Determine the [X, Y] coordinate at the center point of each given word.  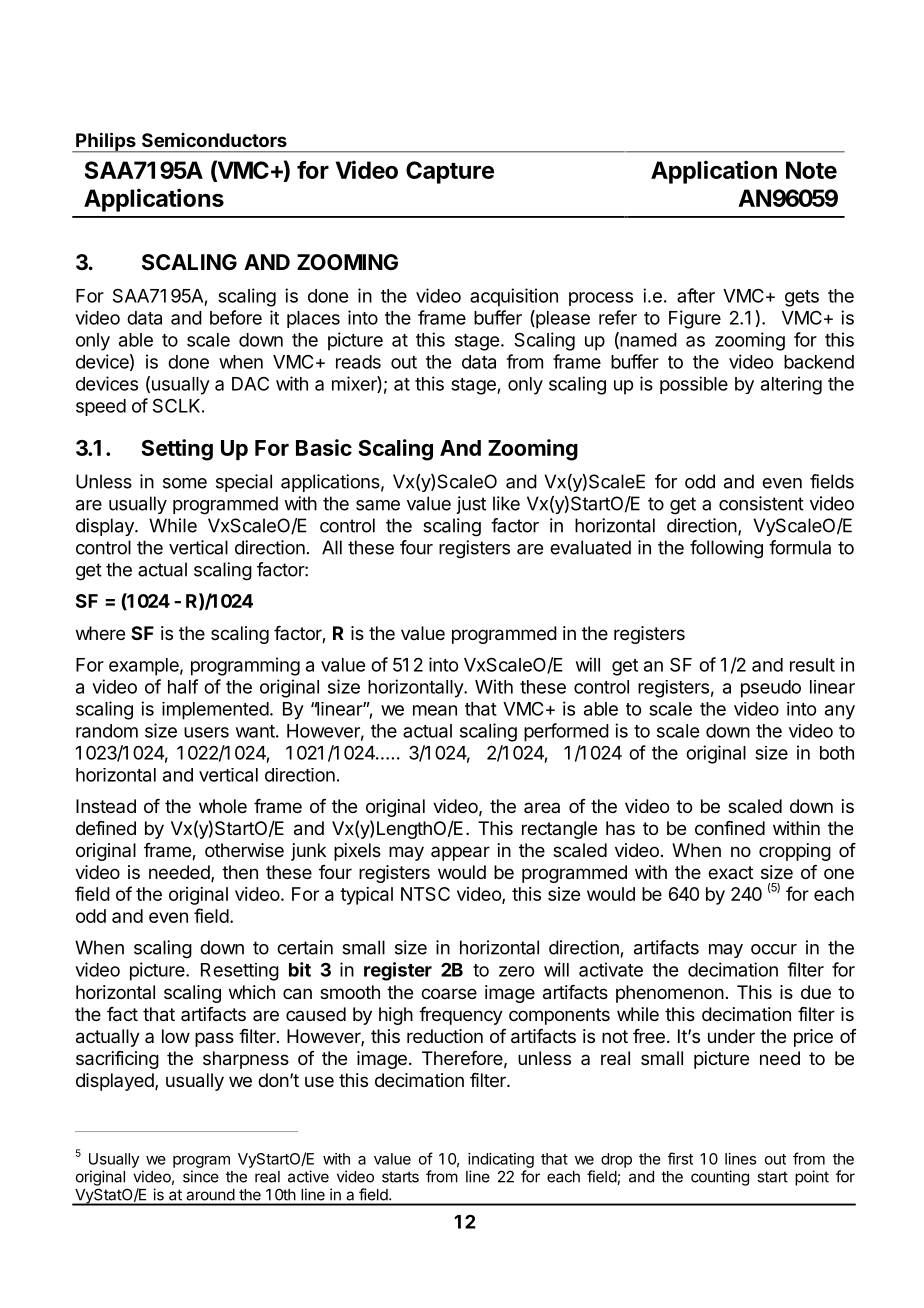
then [240, 872]
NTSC [425, 894]
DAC [250, 383]
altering [791, 385]
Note [811, 170]
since [201, 1176]
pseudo [771, 689]
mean [435, 710]
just [471, 505]
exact [730, 872]
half [183, 686]
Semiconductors [214, 140]
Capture [450, 172]
